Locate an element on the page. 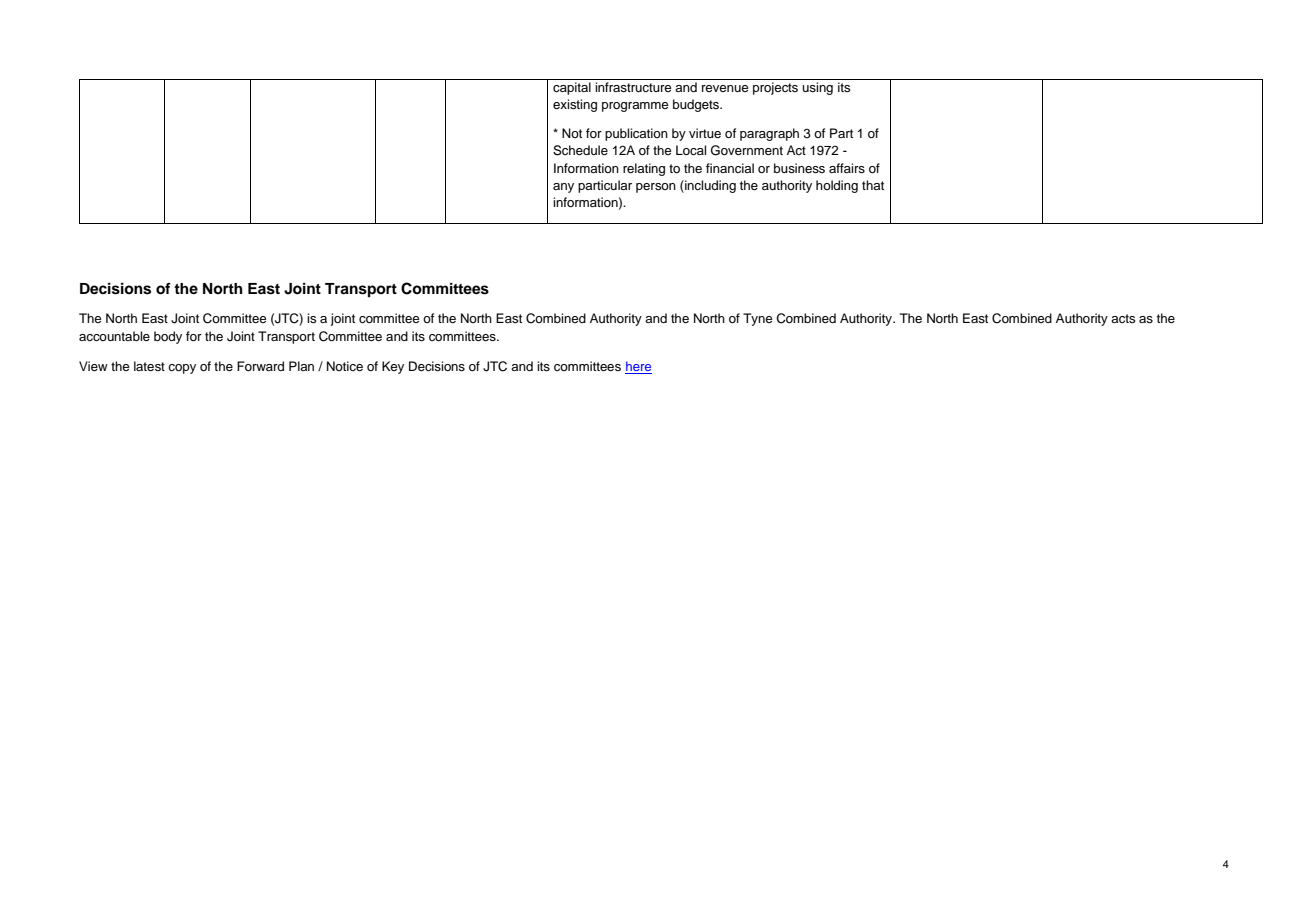 This document has width=1308, height=924. relating is located at coordinates (644, 169).
